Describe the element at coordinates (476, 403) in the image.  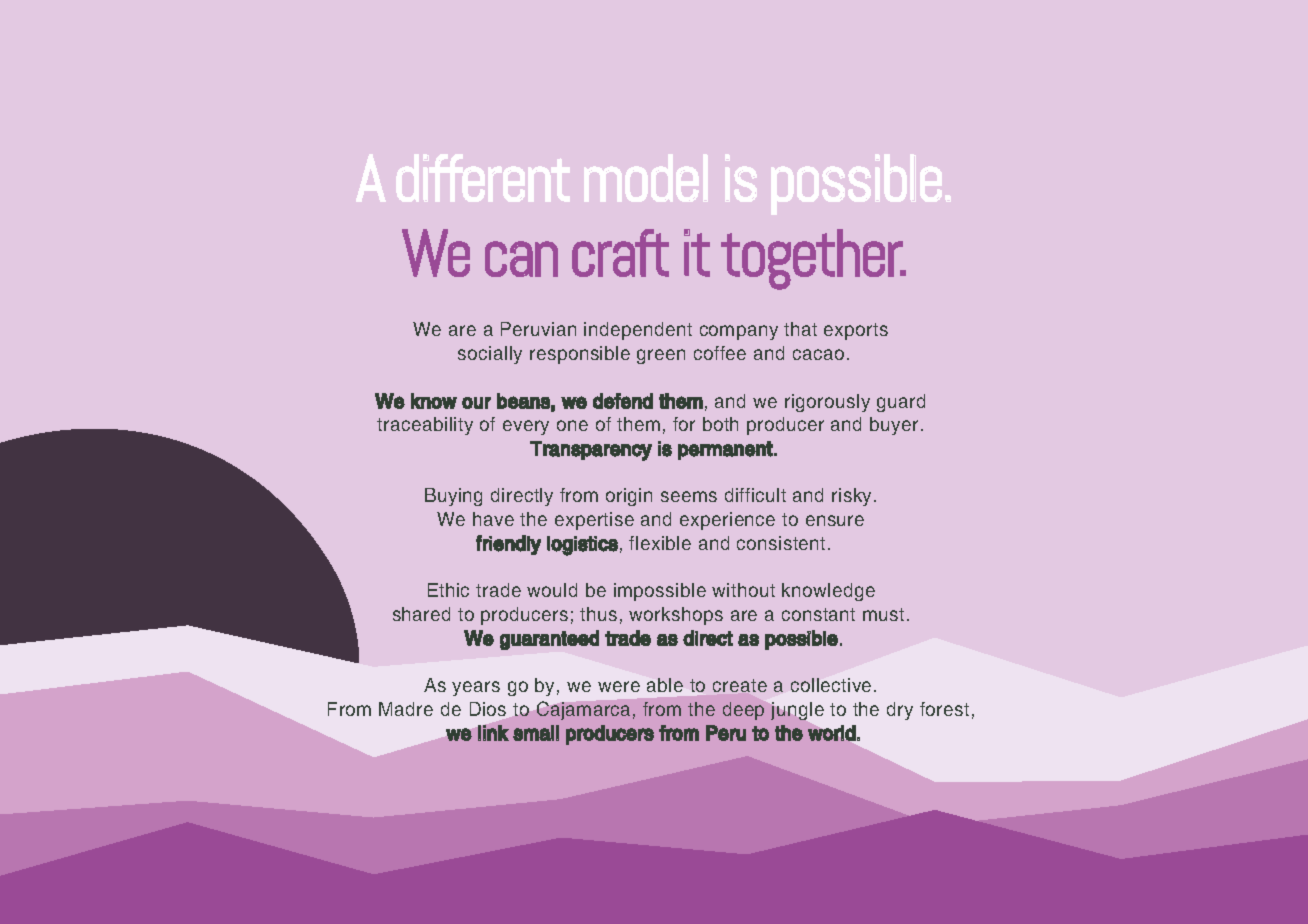
I see `our` at that location.
